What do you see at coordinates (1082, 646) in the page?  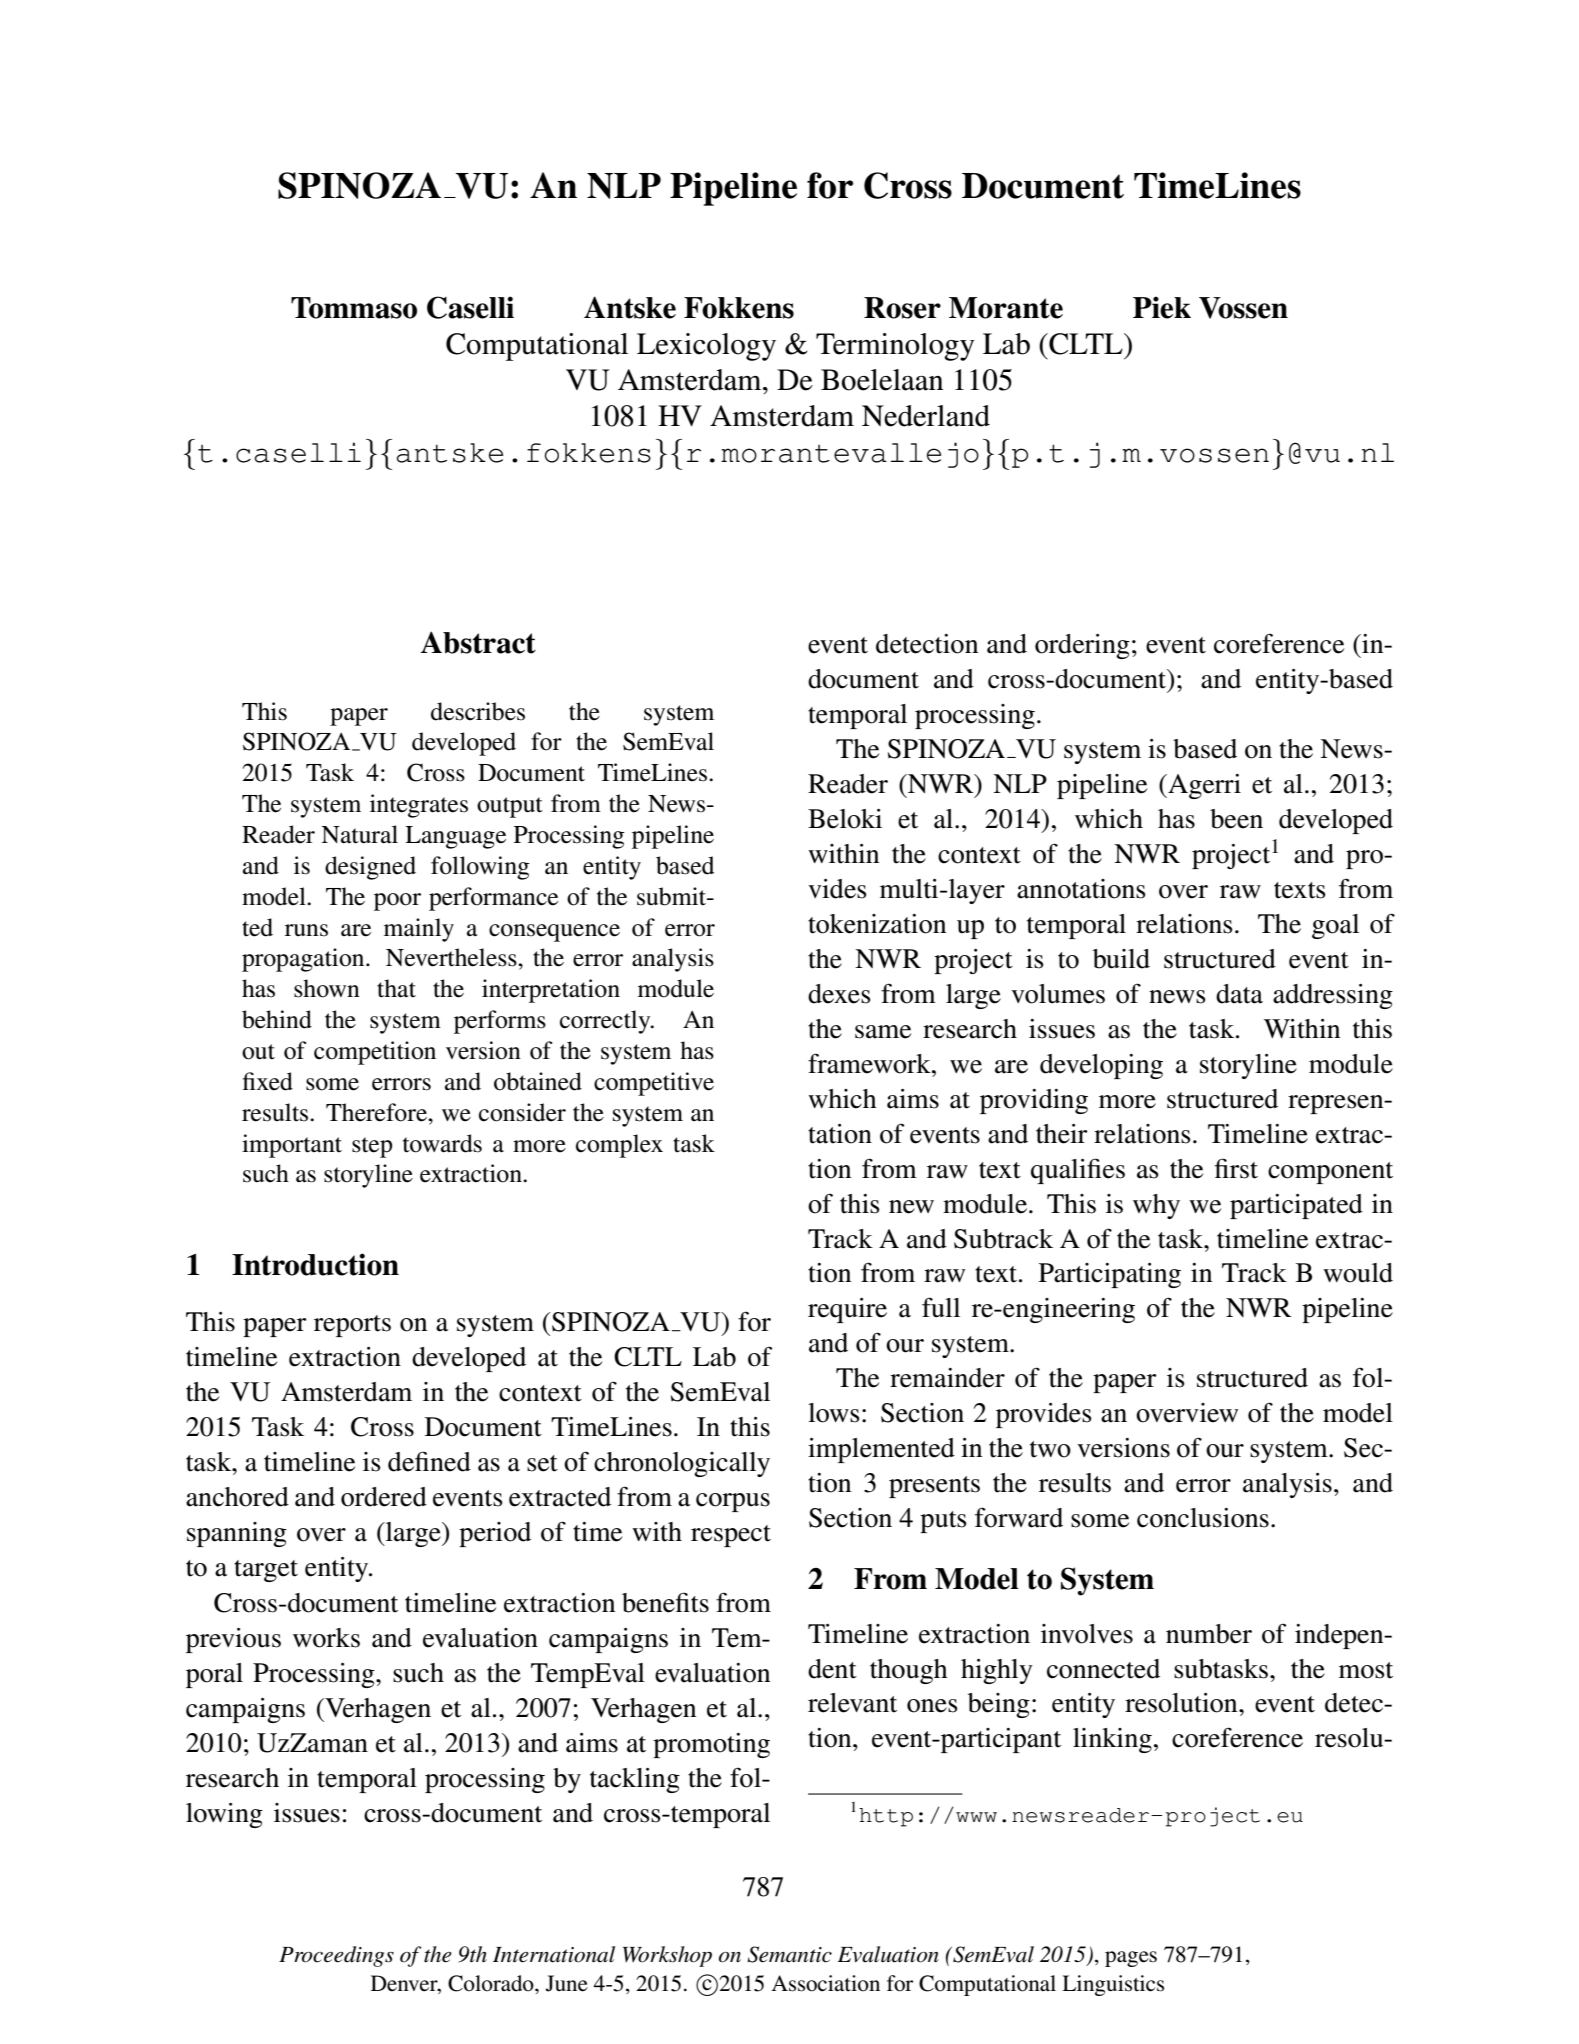 I see `ordering` at bounding box center [1082, 646].
